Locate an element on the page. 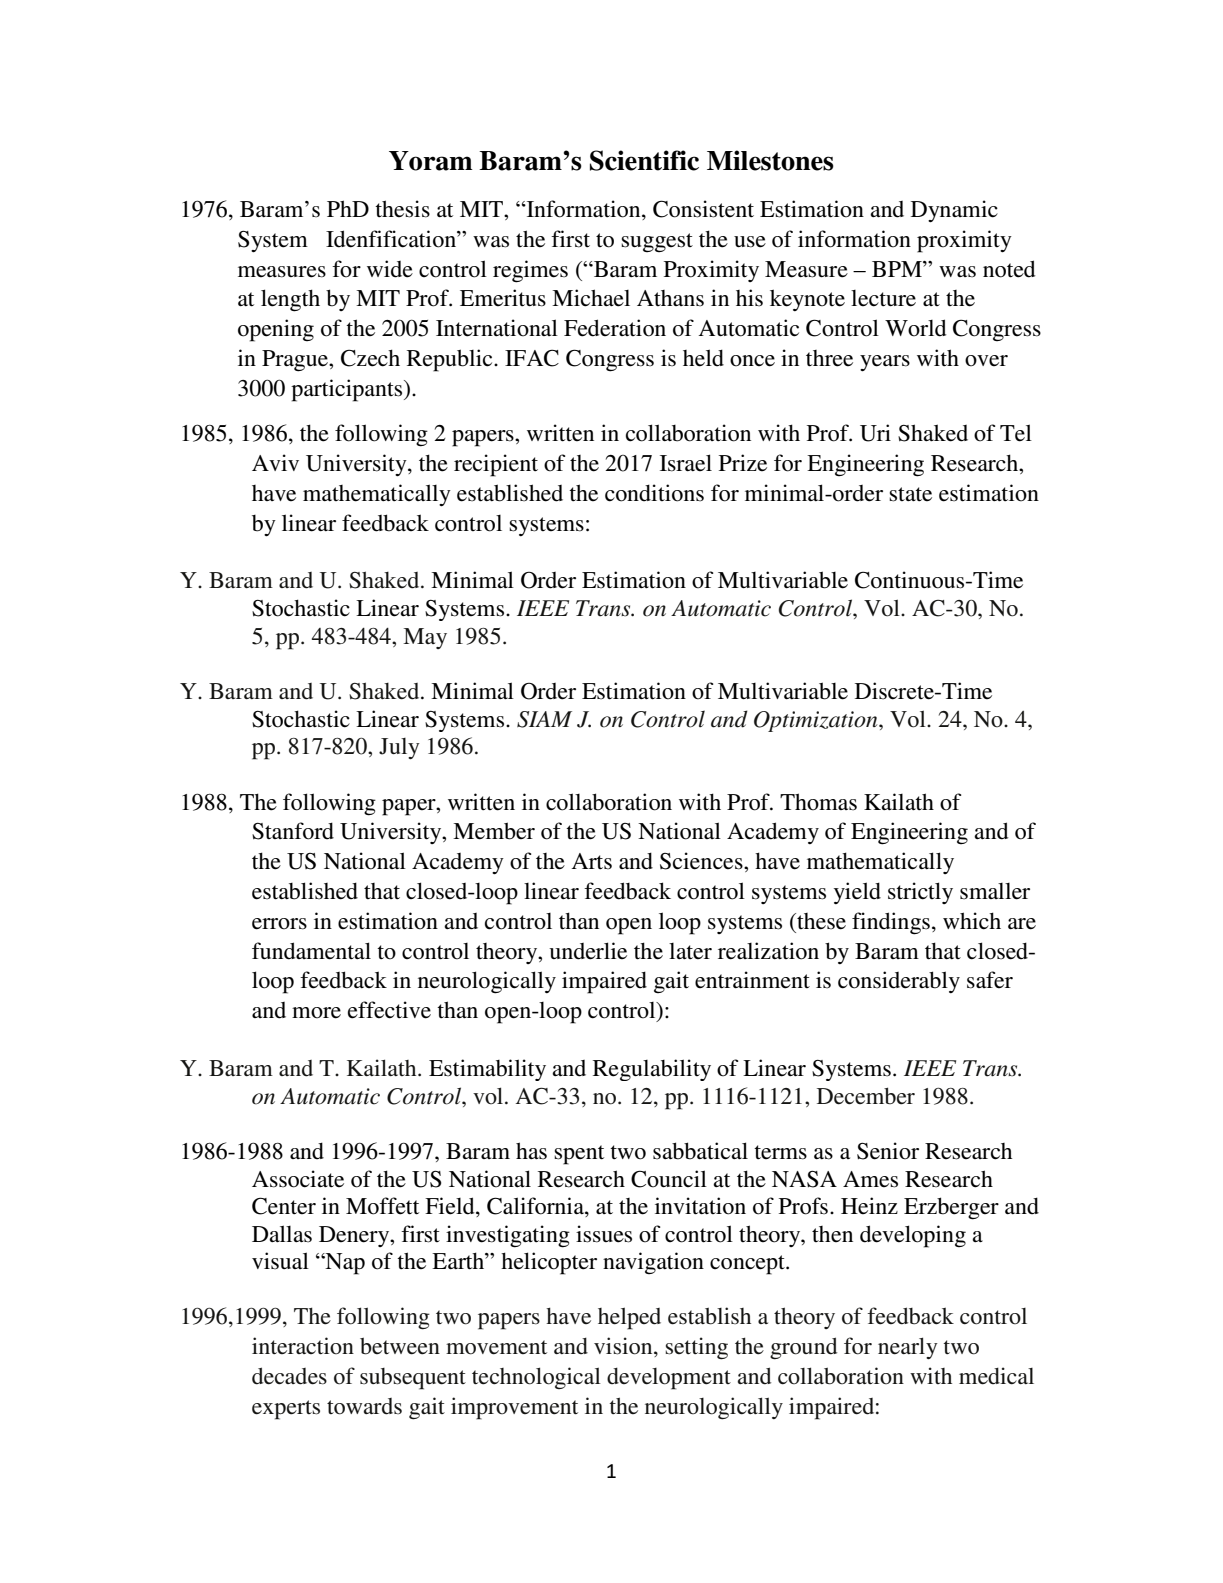 The height and width of the page is (1583, 1223). Thomas is located at coordinates (818, 802).
